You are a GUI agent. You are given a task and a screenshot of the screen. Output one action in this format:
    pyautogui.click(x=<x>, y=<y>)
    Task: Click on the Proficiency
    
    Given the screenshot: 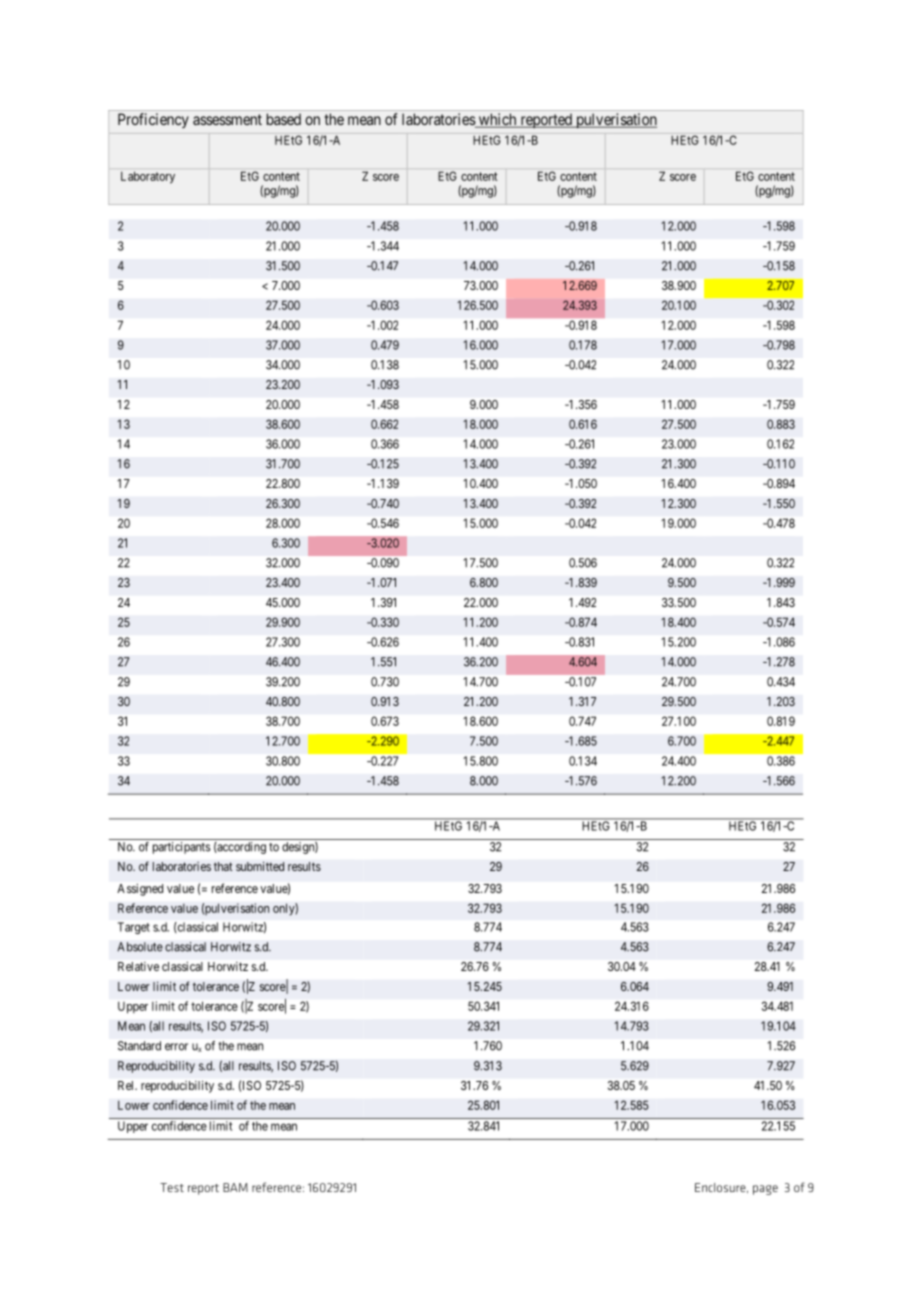 What is the action you would take?
    pyautogui.click(x=153, y=120)
